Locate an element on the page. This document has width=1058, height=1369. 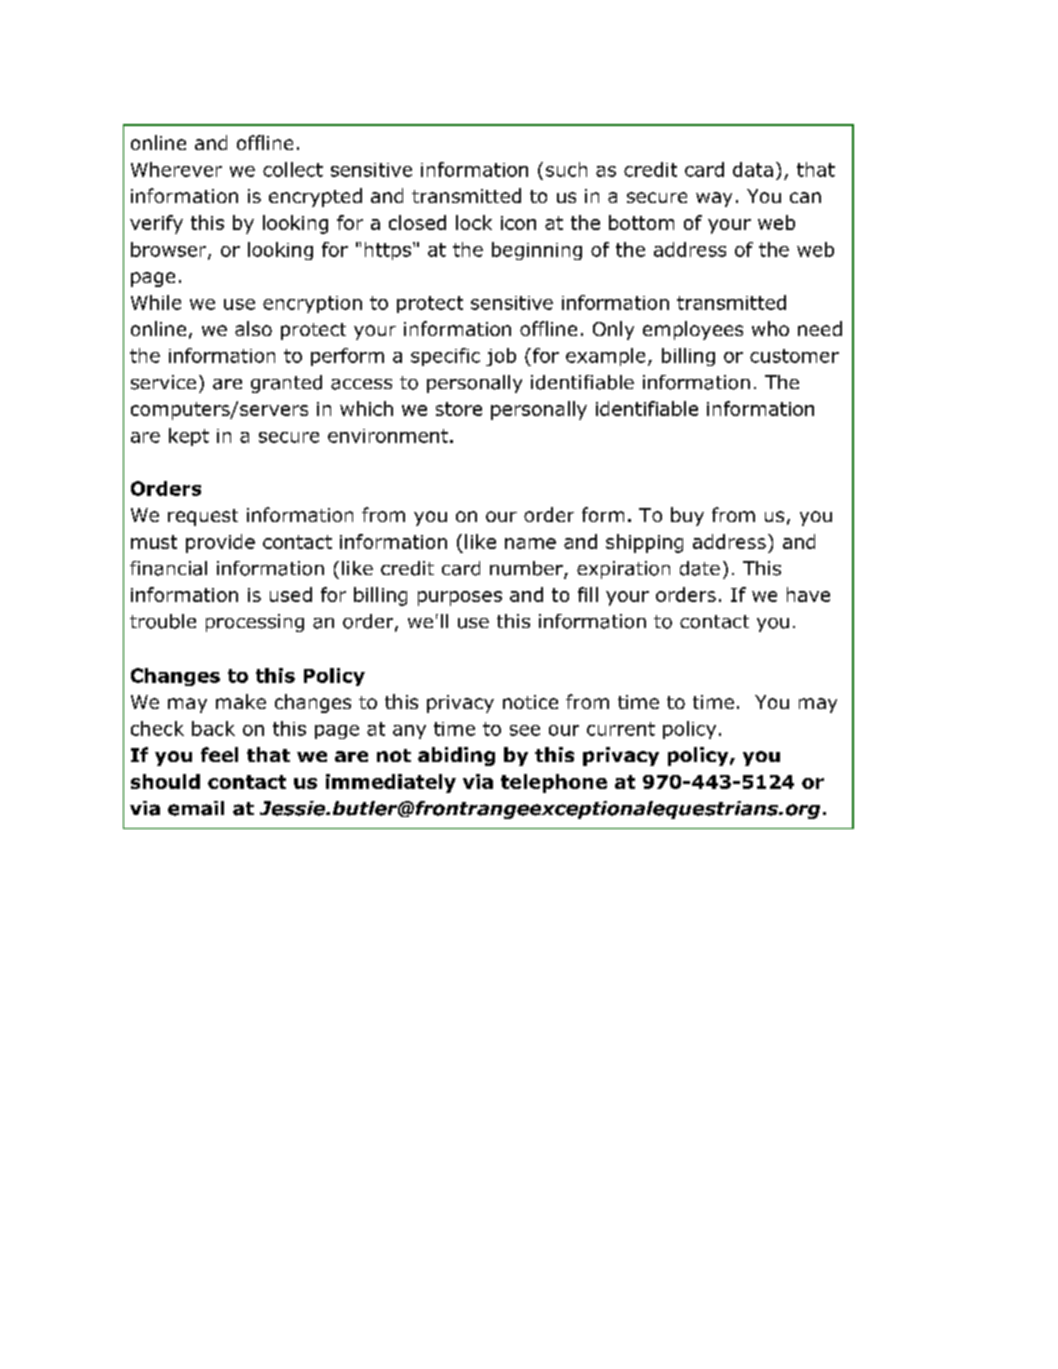
name is located at coordinates (530, 543).
